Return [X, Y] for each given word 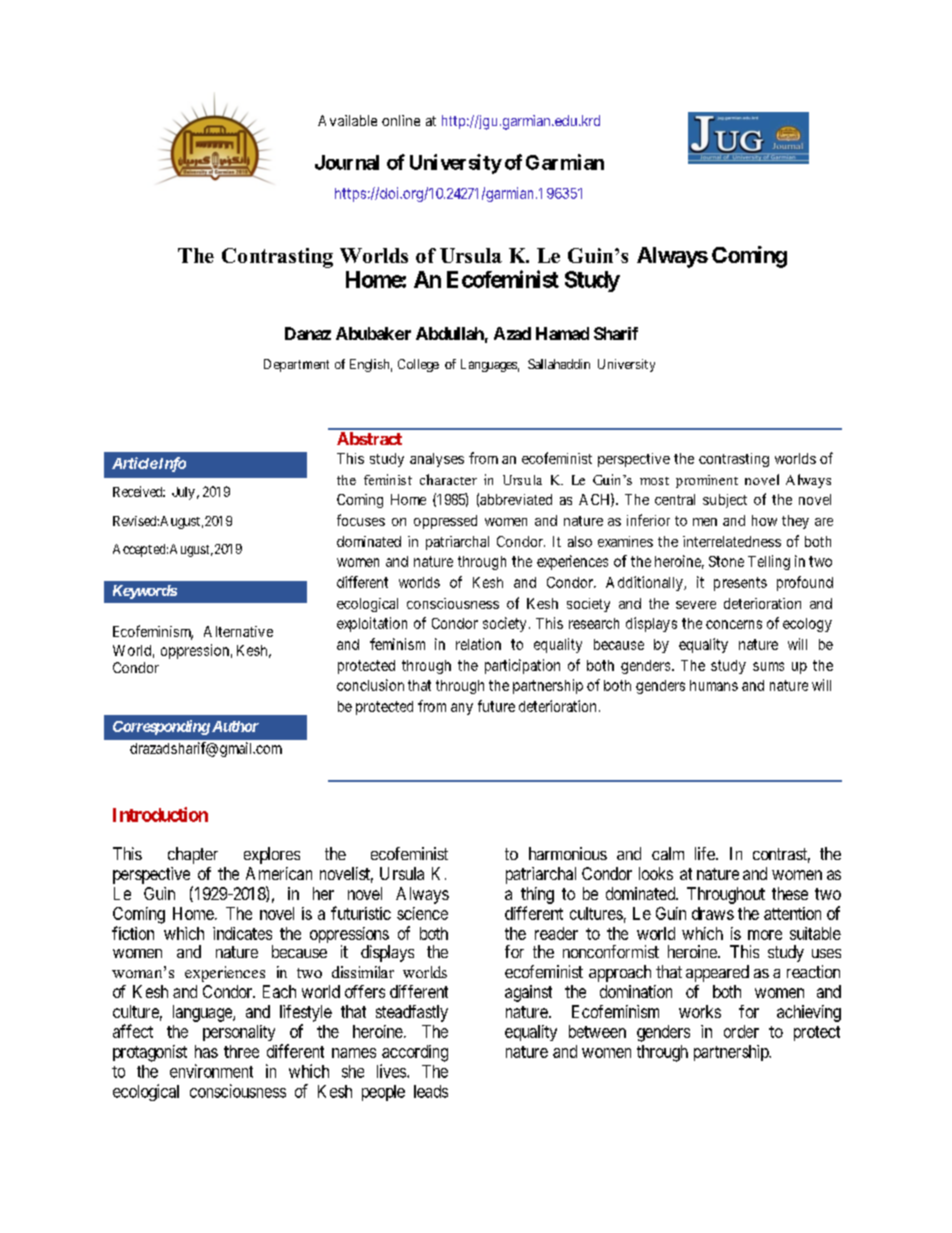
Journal [347, 162]
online [401, 120]
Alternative [238, 631]
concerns [734, 624]
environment [211, 1071]
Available [347, 120]
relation [478, 644]
